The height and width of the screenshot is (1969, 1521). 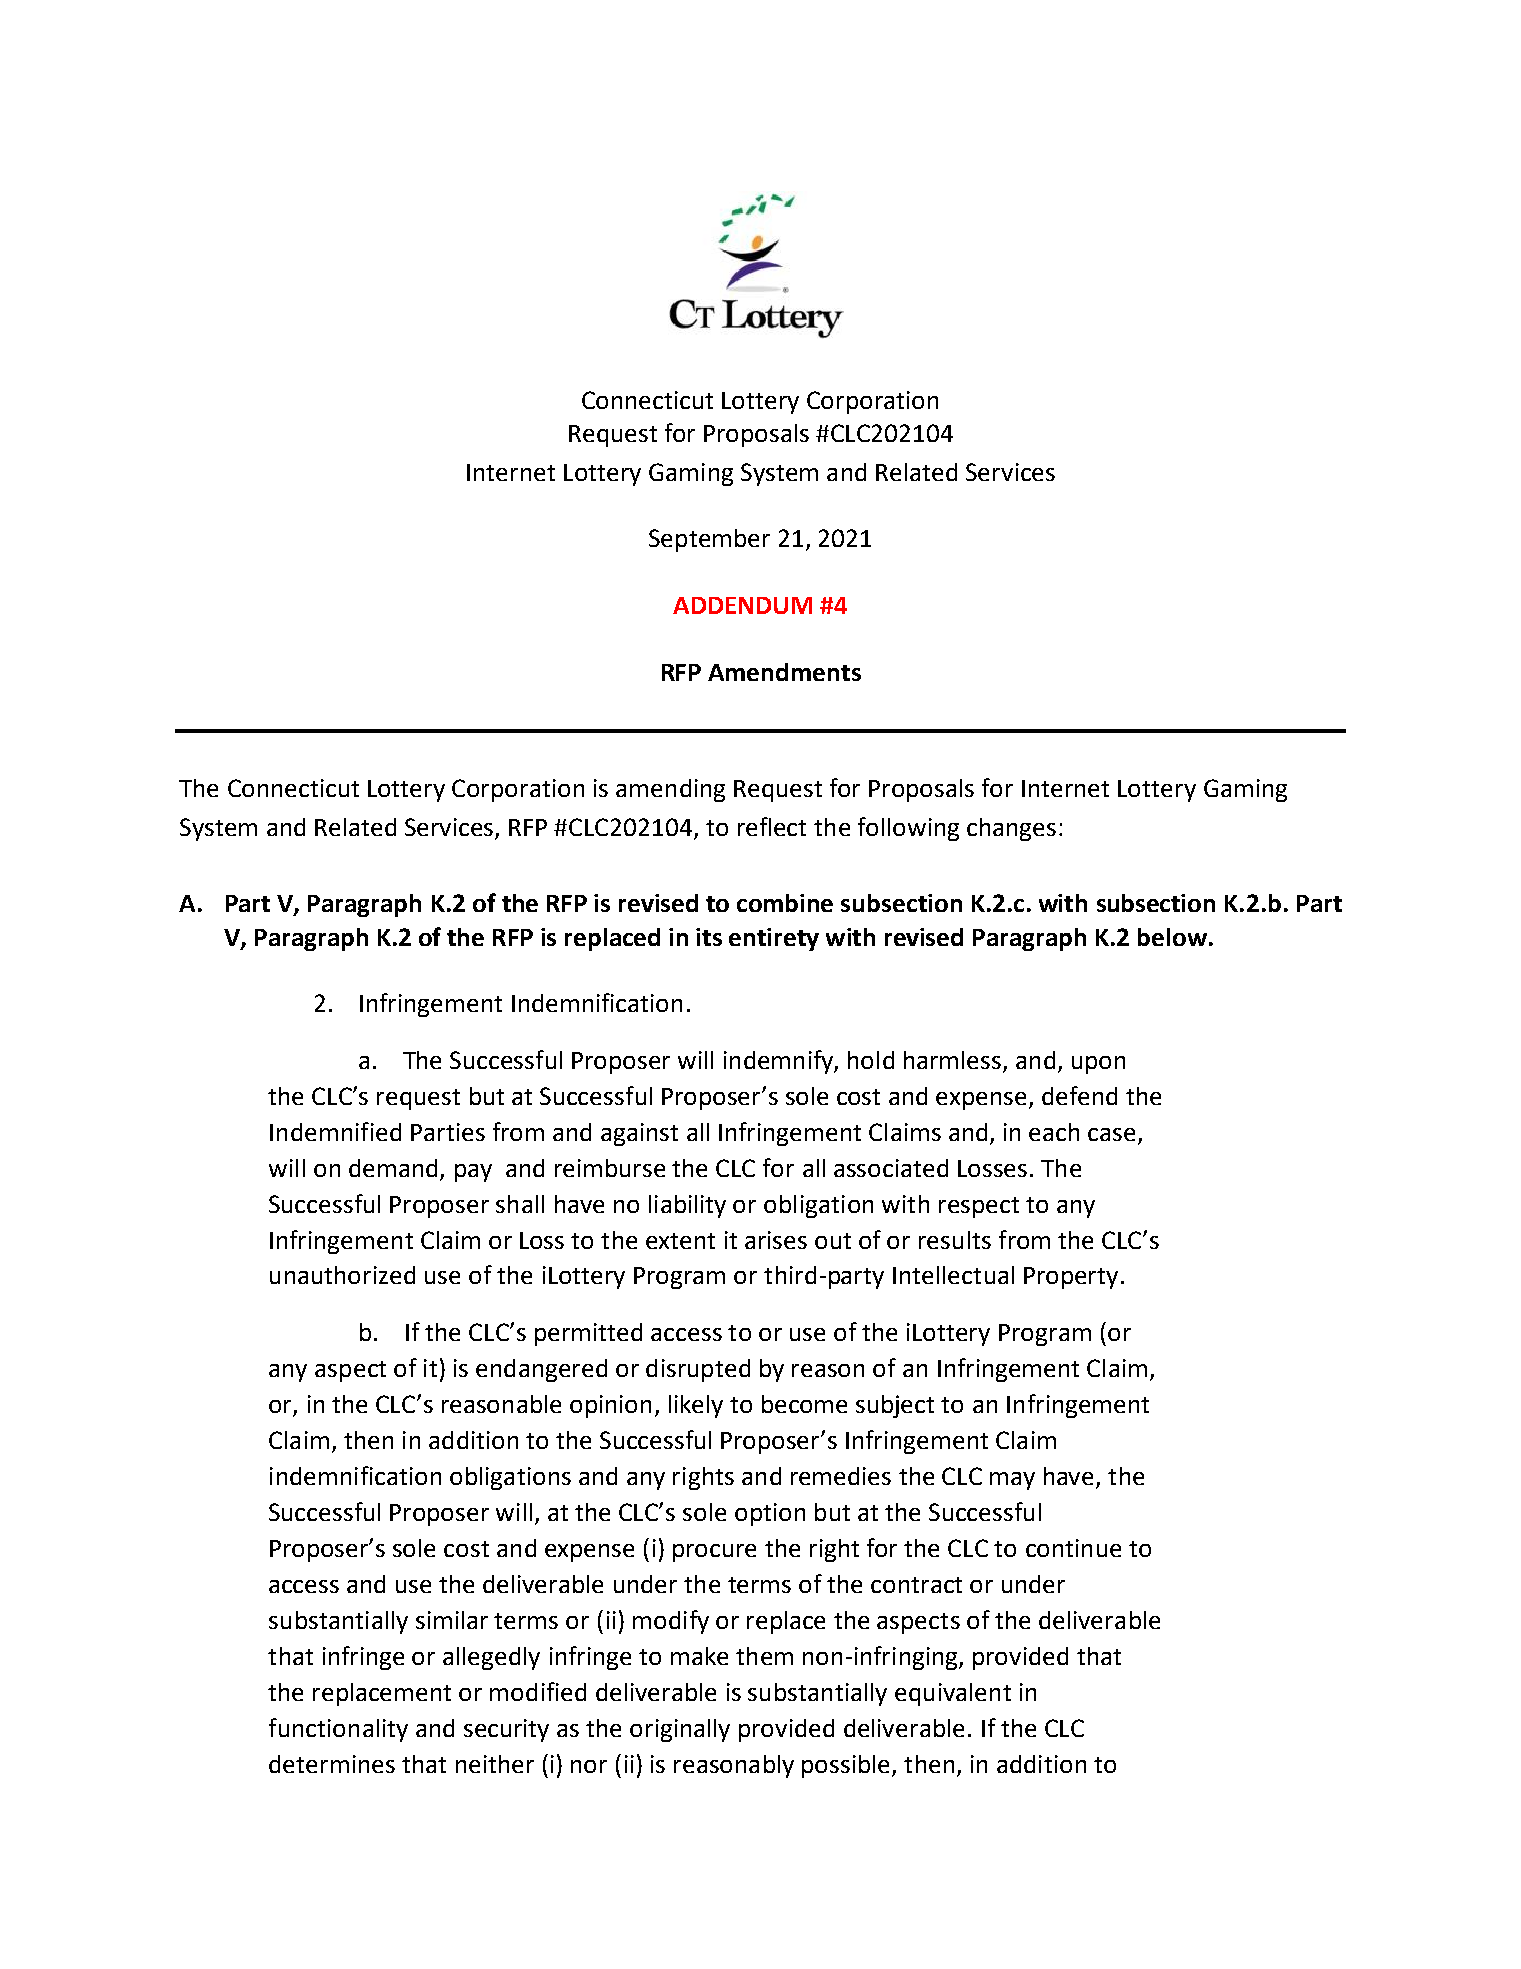 I want to click on reflect, so click(x=772, y=826).
